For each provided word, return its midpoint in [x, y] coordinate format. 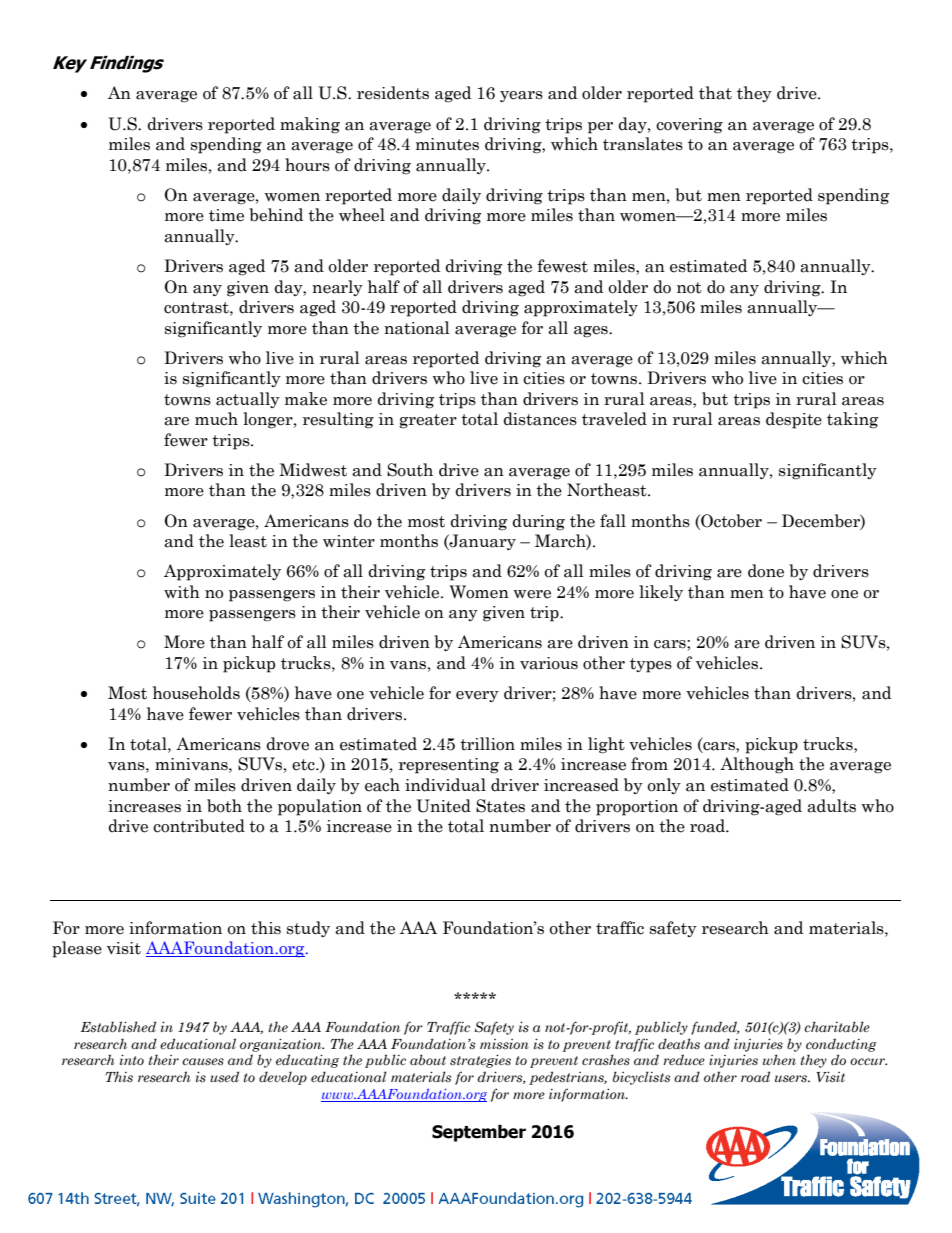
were [532, 594]
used [224, 1077]
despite [794, 420]
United [443, 806]
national [417, 328]
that [715, 93]
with [182, 592]
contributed [199, 826]
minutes [447, 144]
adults [831, 806]
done [766, 571]
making [310, 125]
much [216, 419]
